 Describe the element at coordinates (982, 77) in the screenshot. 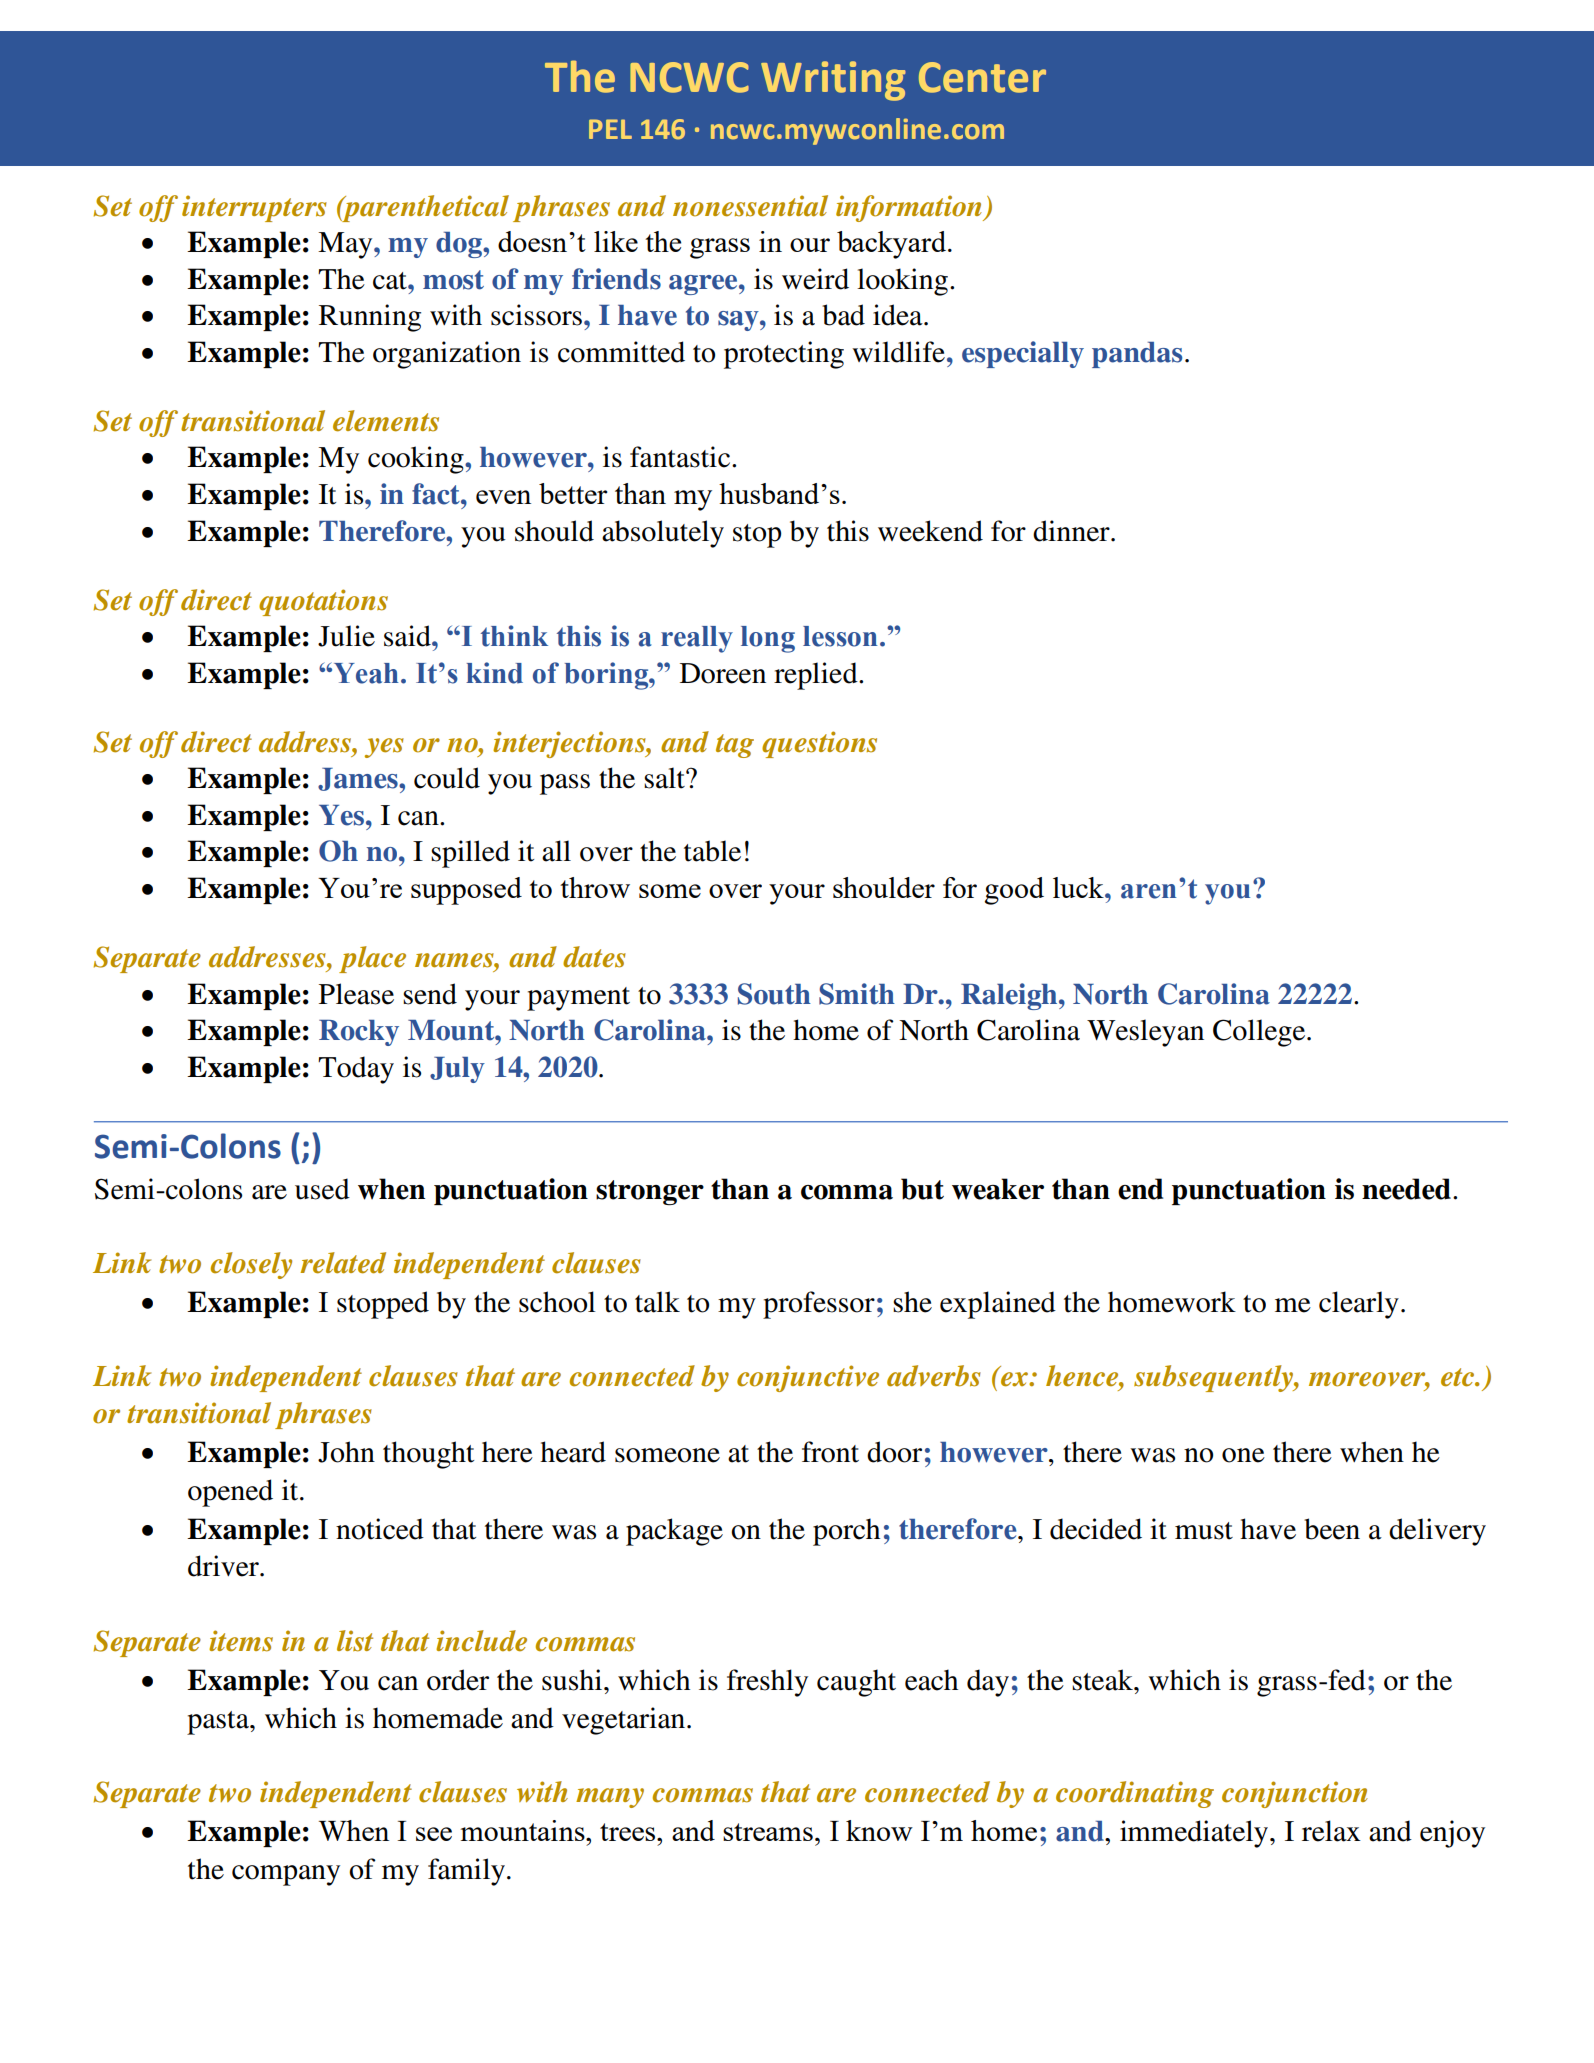

I see `Center` at that location.
